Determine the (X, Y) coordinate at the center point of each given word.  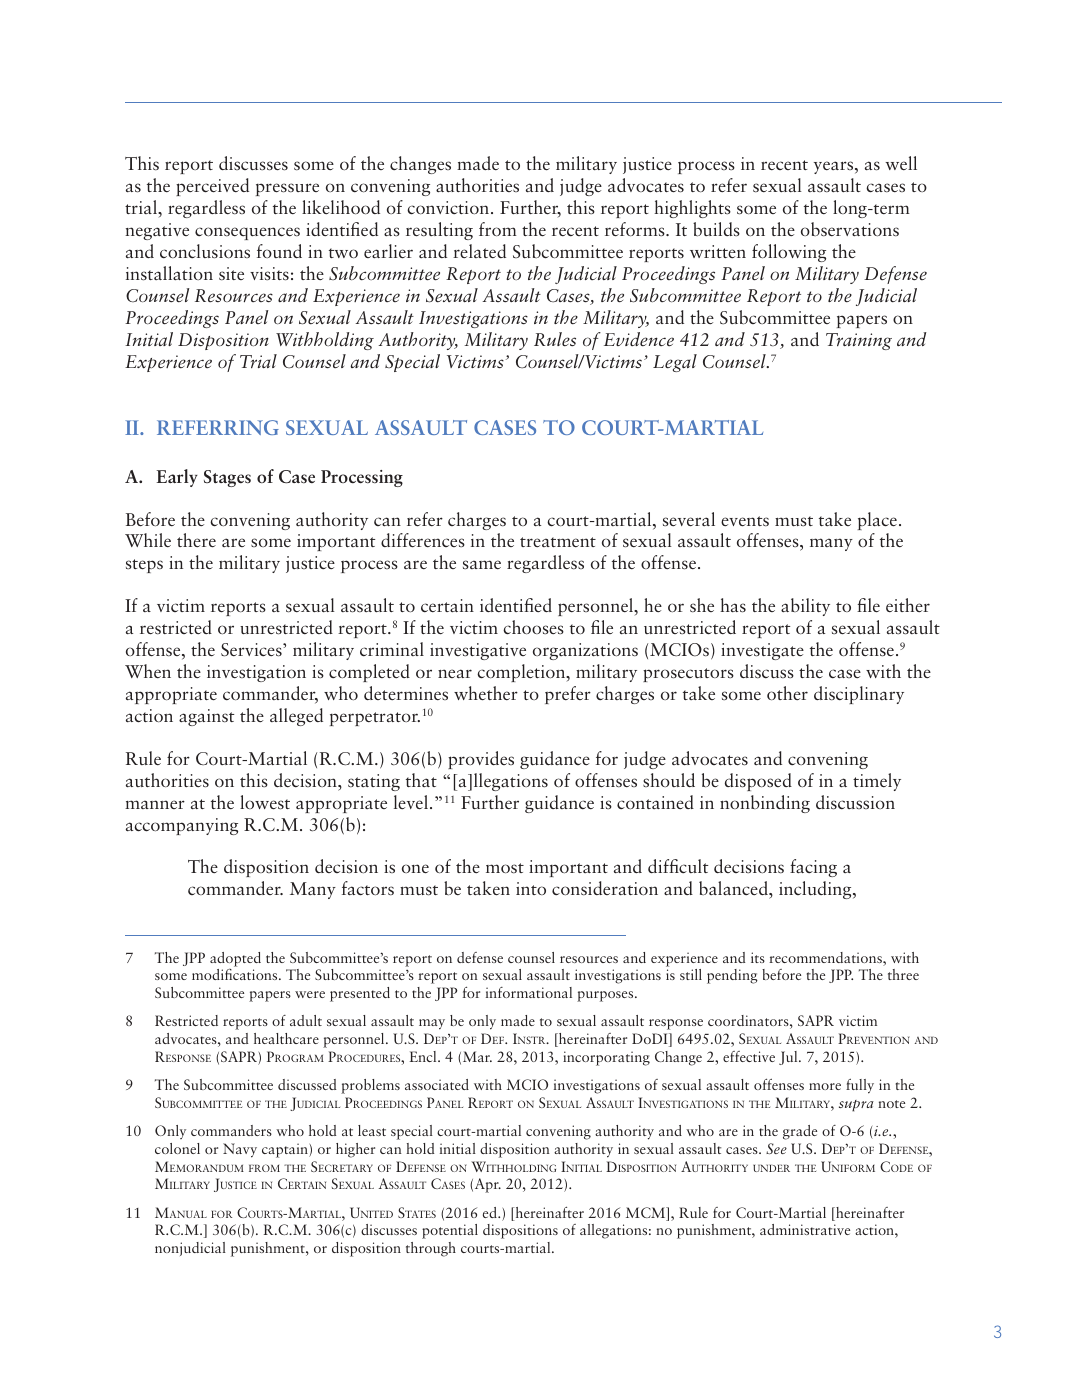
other (787, 693)
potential (450, 1231)
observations (850, 229)
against (206, 717)
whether (486, 693)
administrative (805, 1229)
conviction (449, 208)
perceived (212, 187)
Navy (240, 1150)
